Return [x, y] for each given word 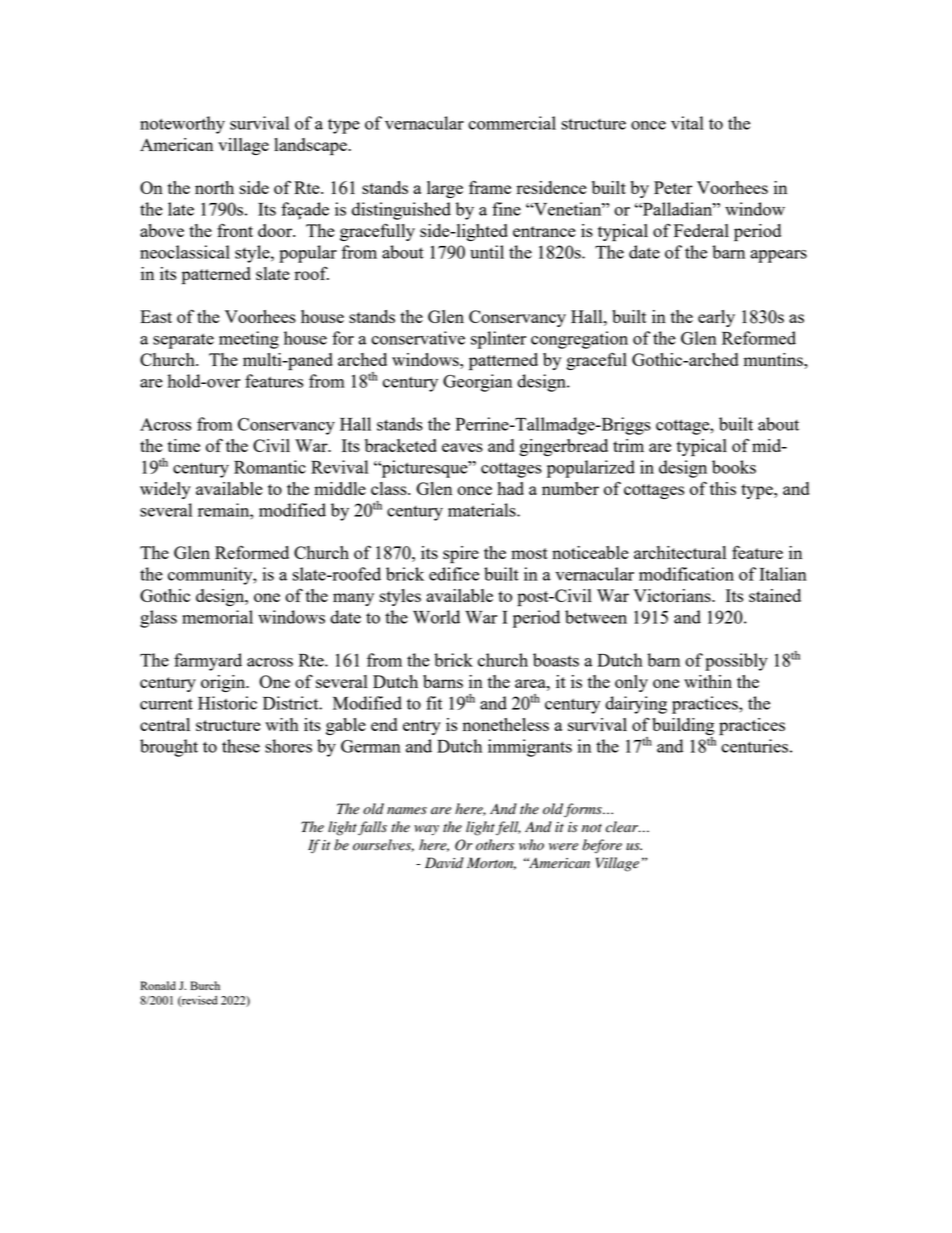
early [716, 318]
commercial [512, 123]
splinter [498, 340]
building [683, 728]
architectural [680, 552]
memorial [217, 617]
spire [461, 555]
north [214, 187]
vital [687, 123]
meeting [249, 340]
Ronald [158, 985]
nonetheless [506, 724]
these [241, 746]
